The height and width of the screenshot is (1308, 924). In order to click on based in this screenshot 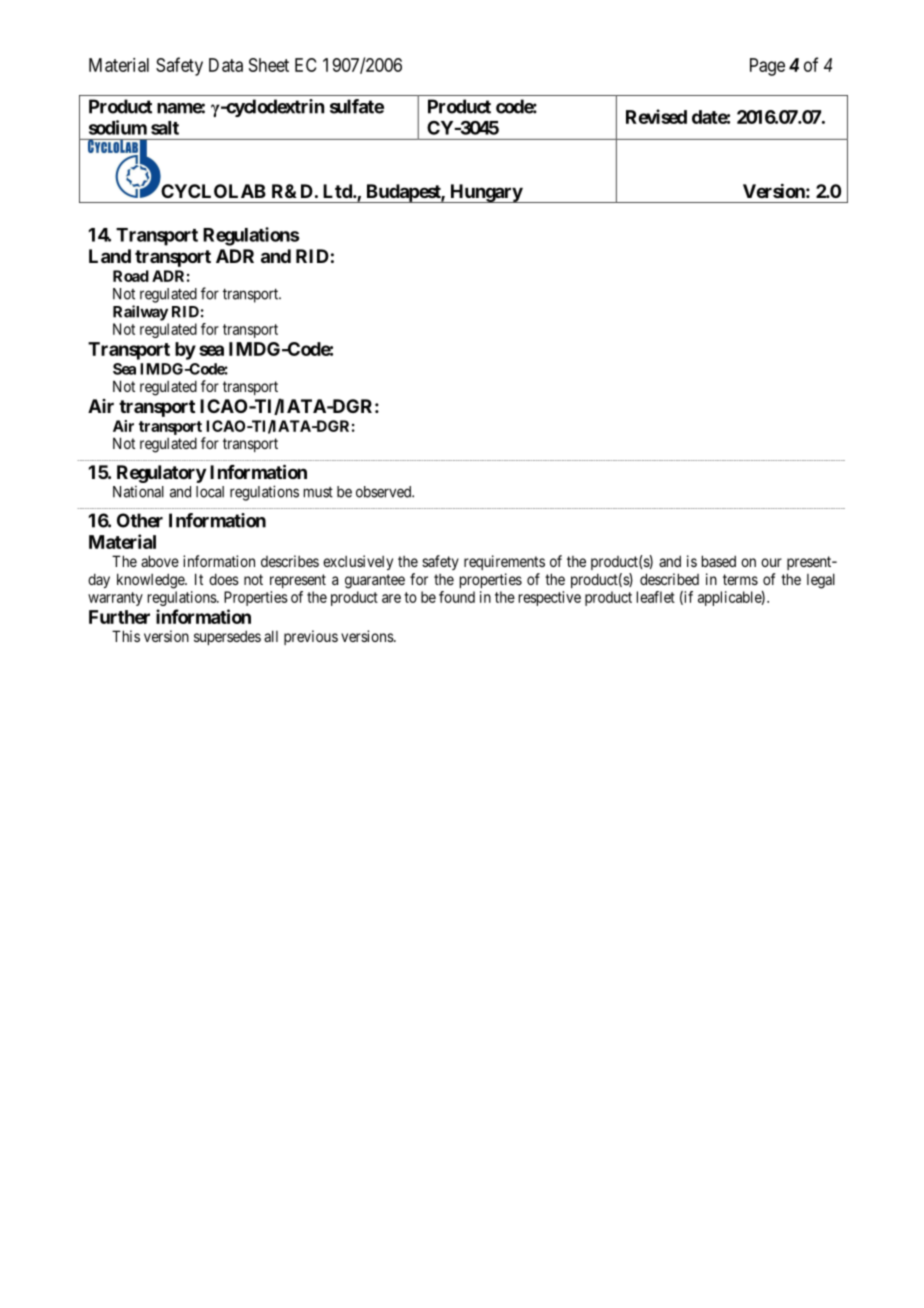, I will do `click(719, 561)`.
